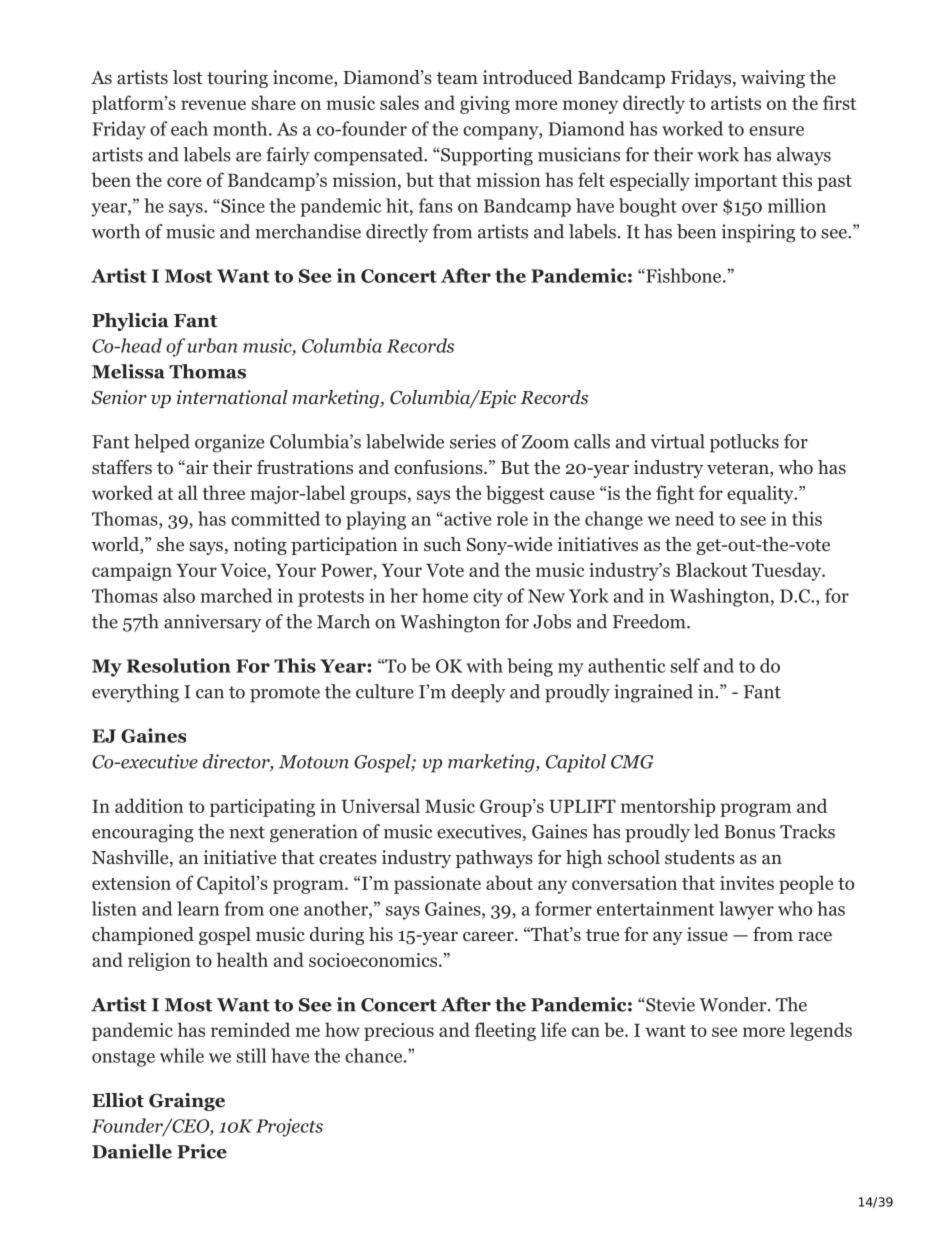  I want to click on ensure, so click(776, 131).
